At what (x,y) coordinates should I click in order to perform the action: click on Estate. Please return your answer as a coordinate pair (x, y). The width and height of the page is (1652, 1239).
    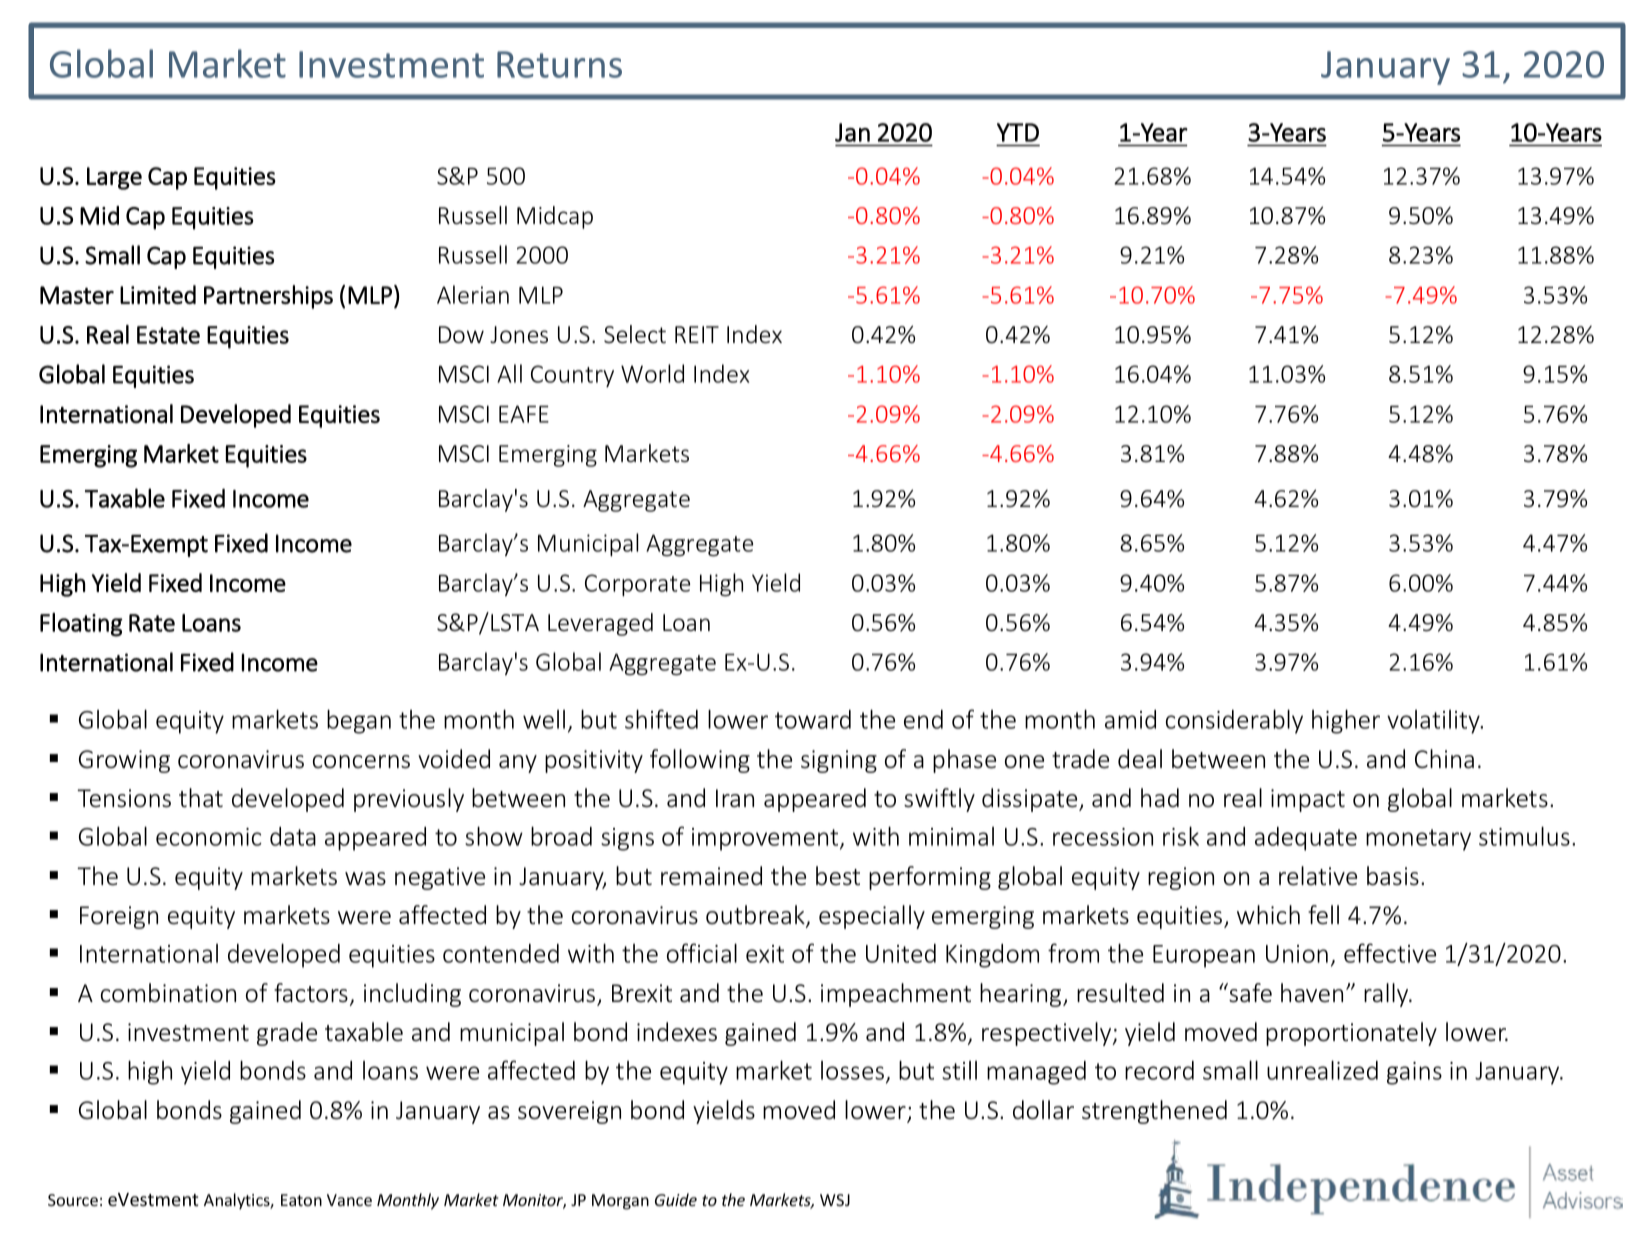
    Looking at the image, I should click on (168, 335).
